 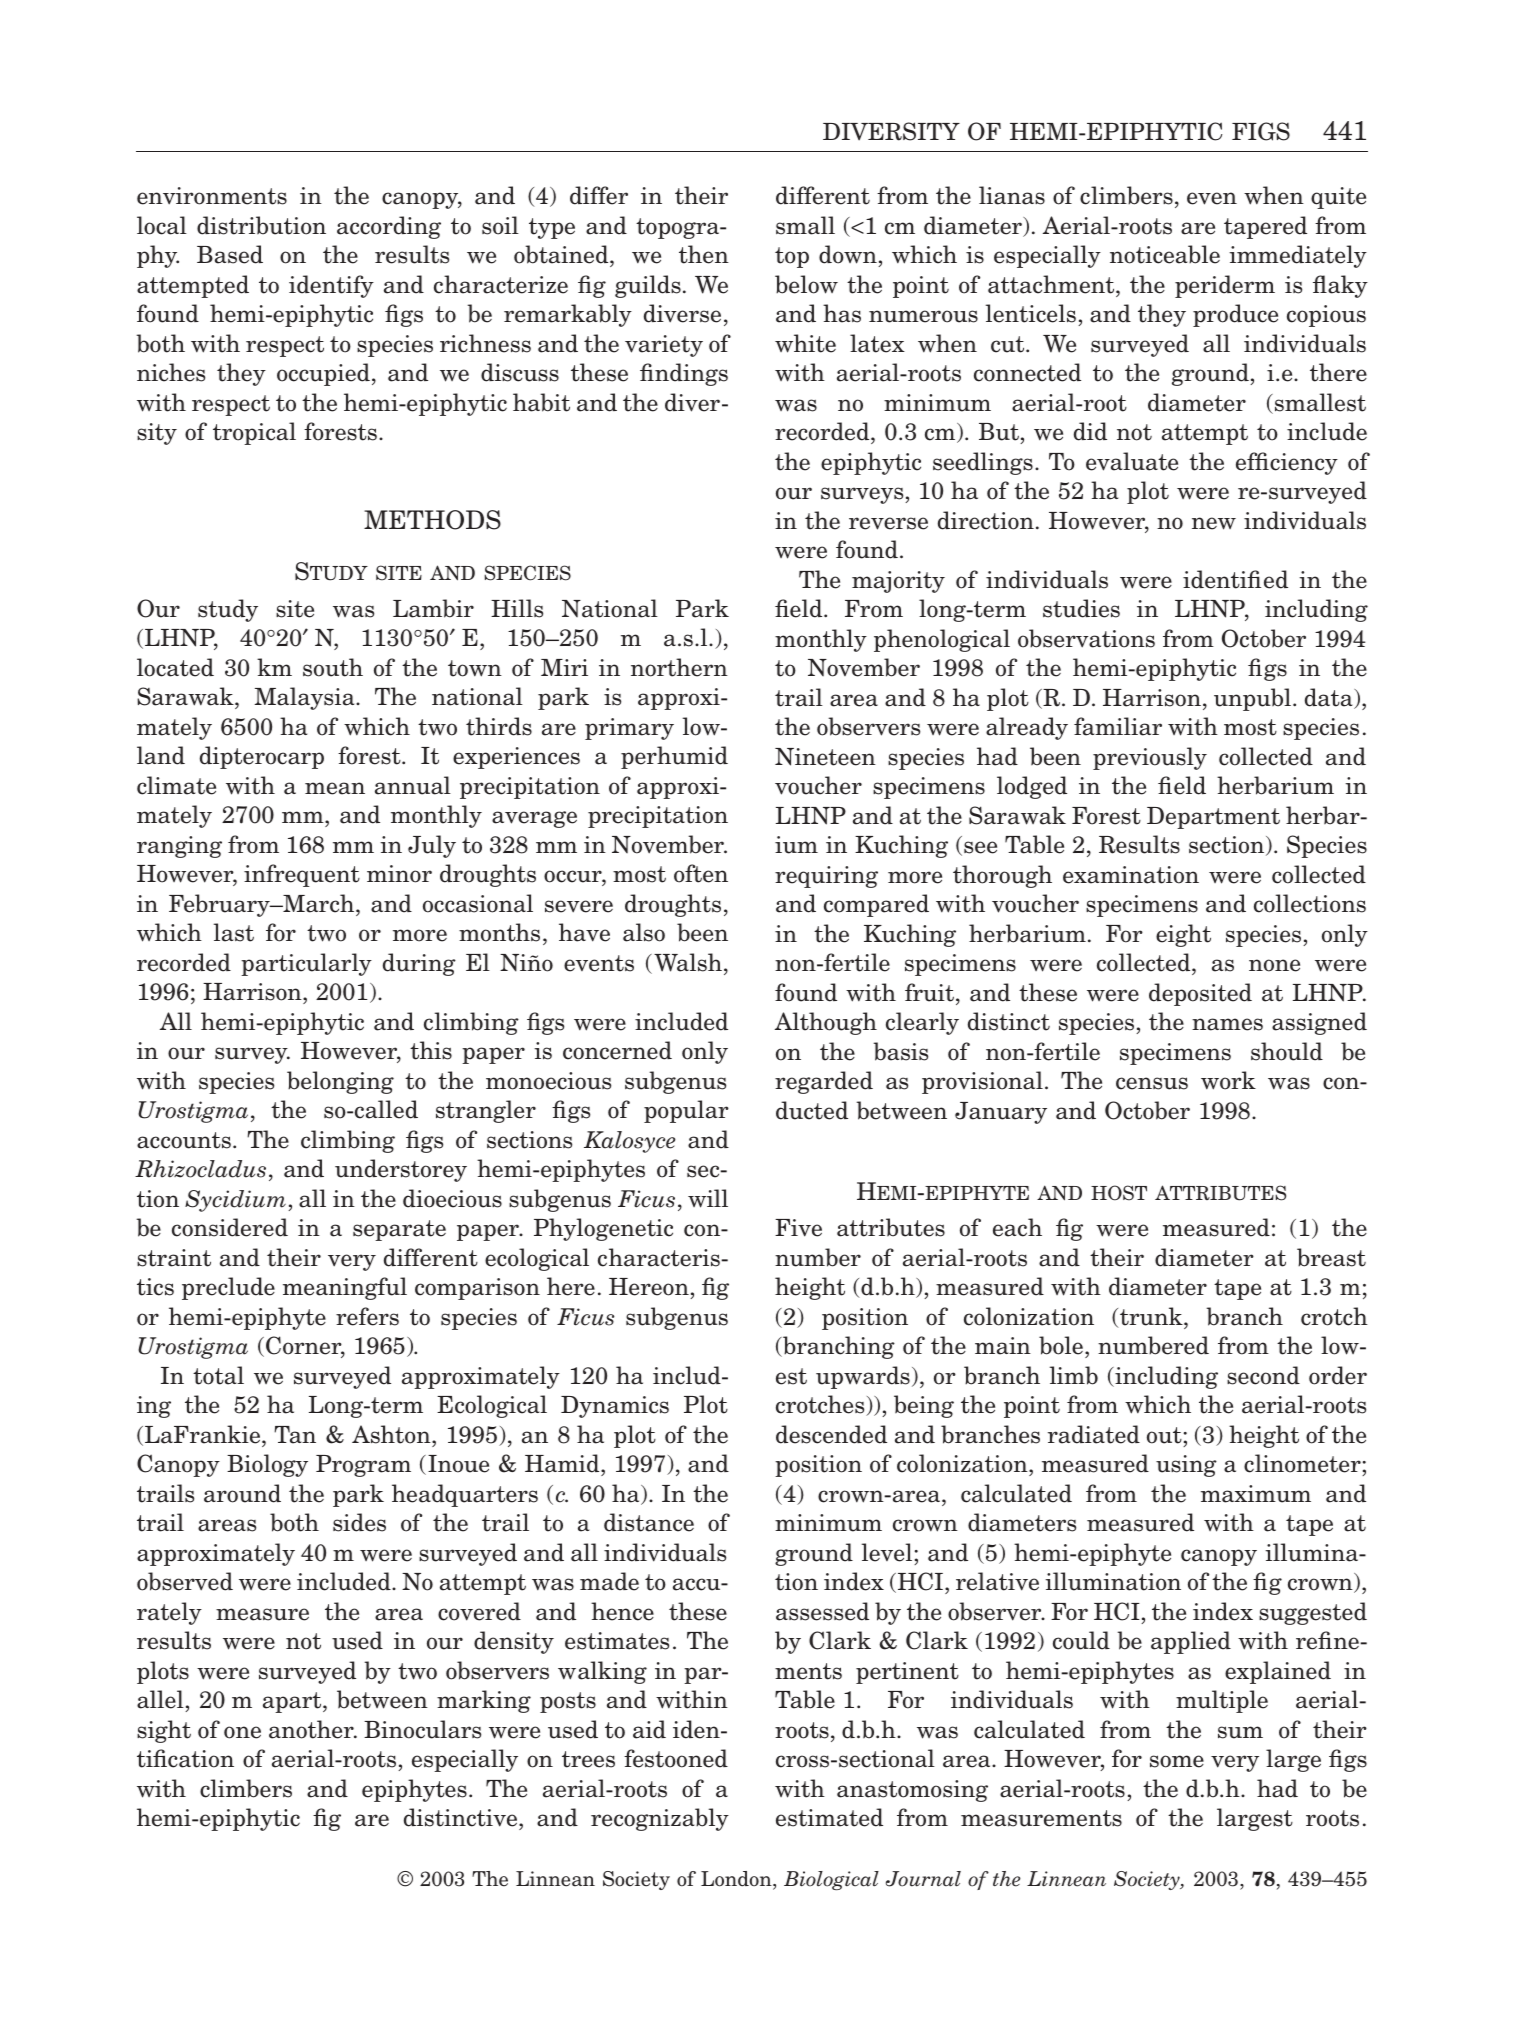 I want to click on Although, so click(x=826, y=1023).
